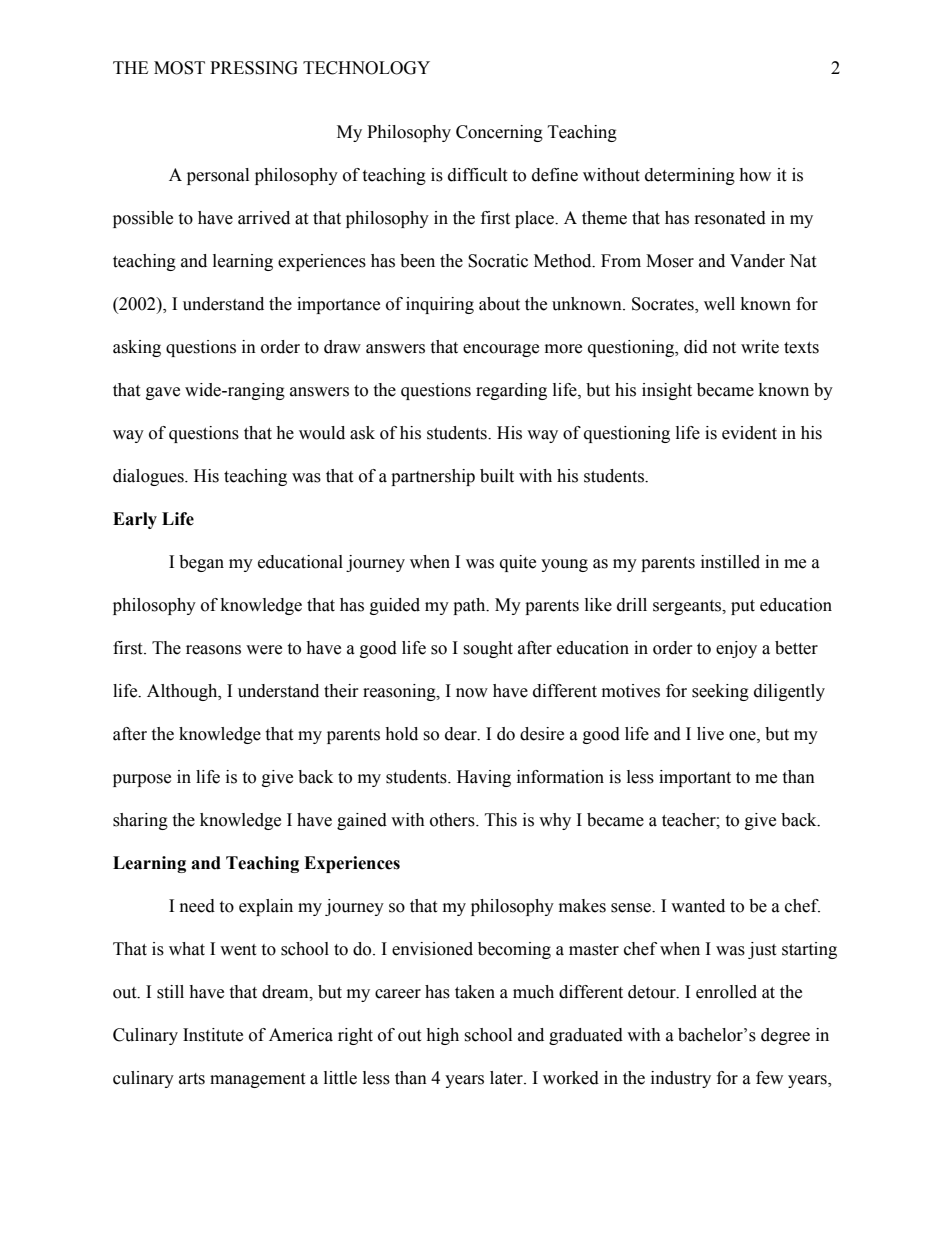 The width and height of the page is (952, 1233). I want to click on how, so click(755, 175).
